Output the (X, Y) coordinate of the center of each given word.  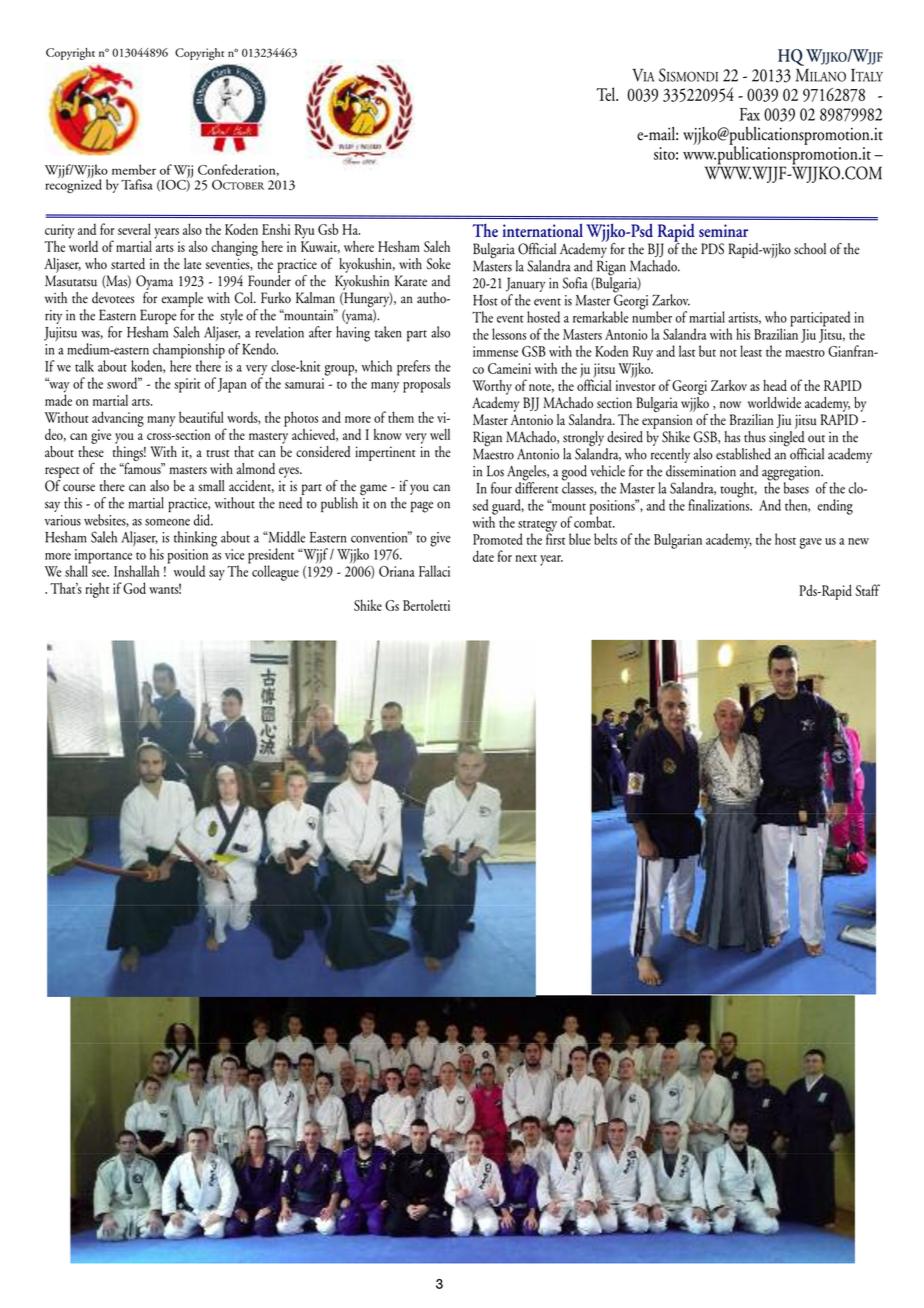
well (440, 434)
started (128, 263)
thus (755, 437)
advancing (118, 419)
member (134, 169)
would (189, 571)
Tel (607, 94)
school (810, 249)
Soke (438, 263)
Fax (750, 114)
